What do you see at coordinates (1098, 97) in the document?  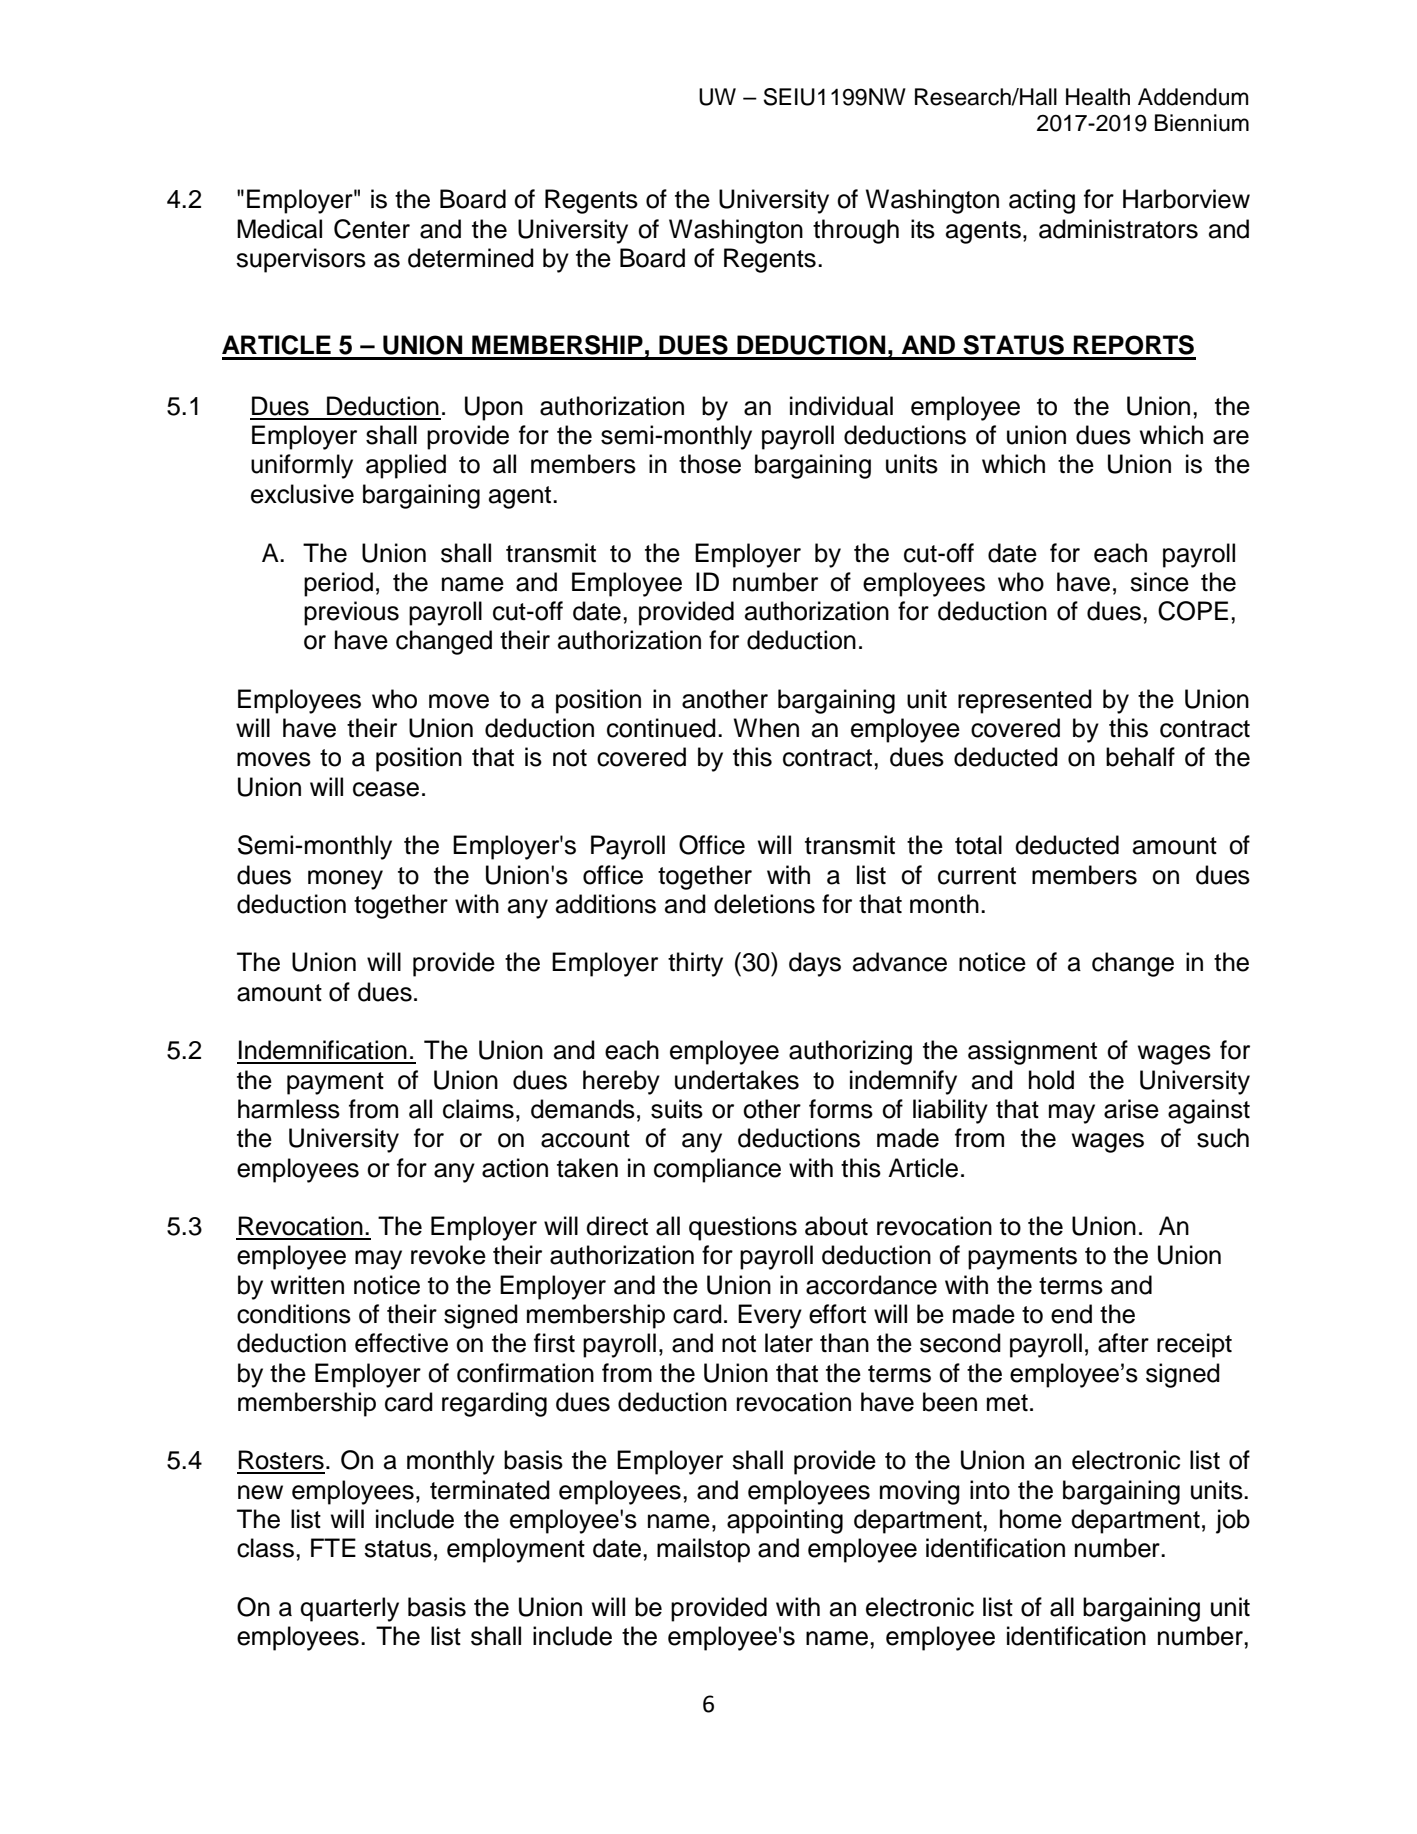 I see `Health` at bounding box center [1098, 97].
